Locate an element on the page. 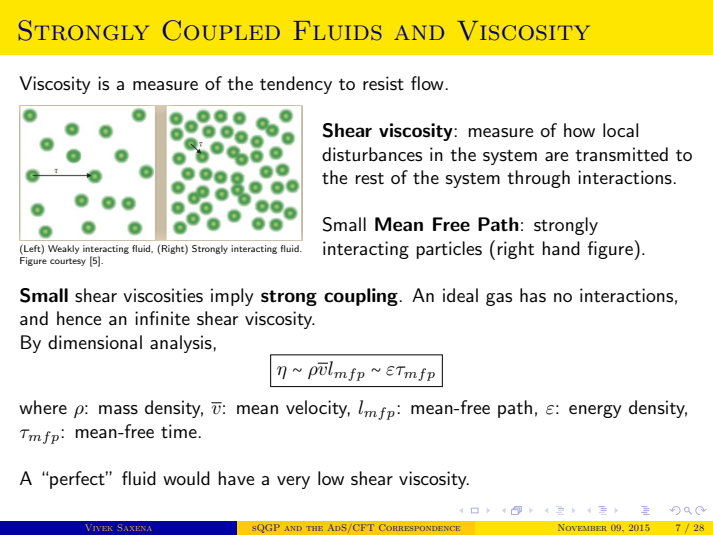  hence is located at coordinates (79, 318).
